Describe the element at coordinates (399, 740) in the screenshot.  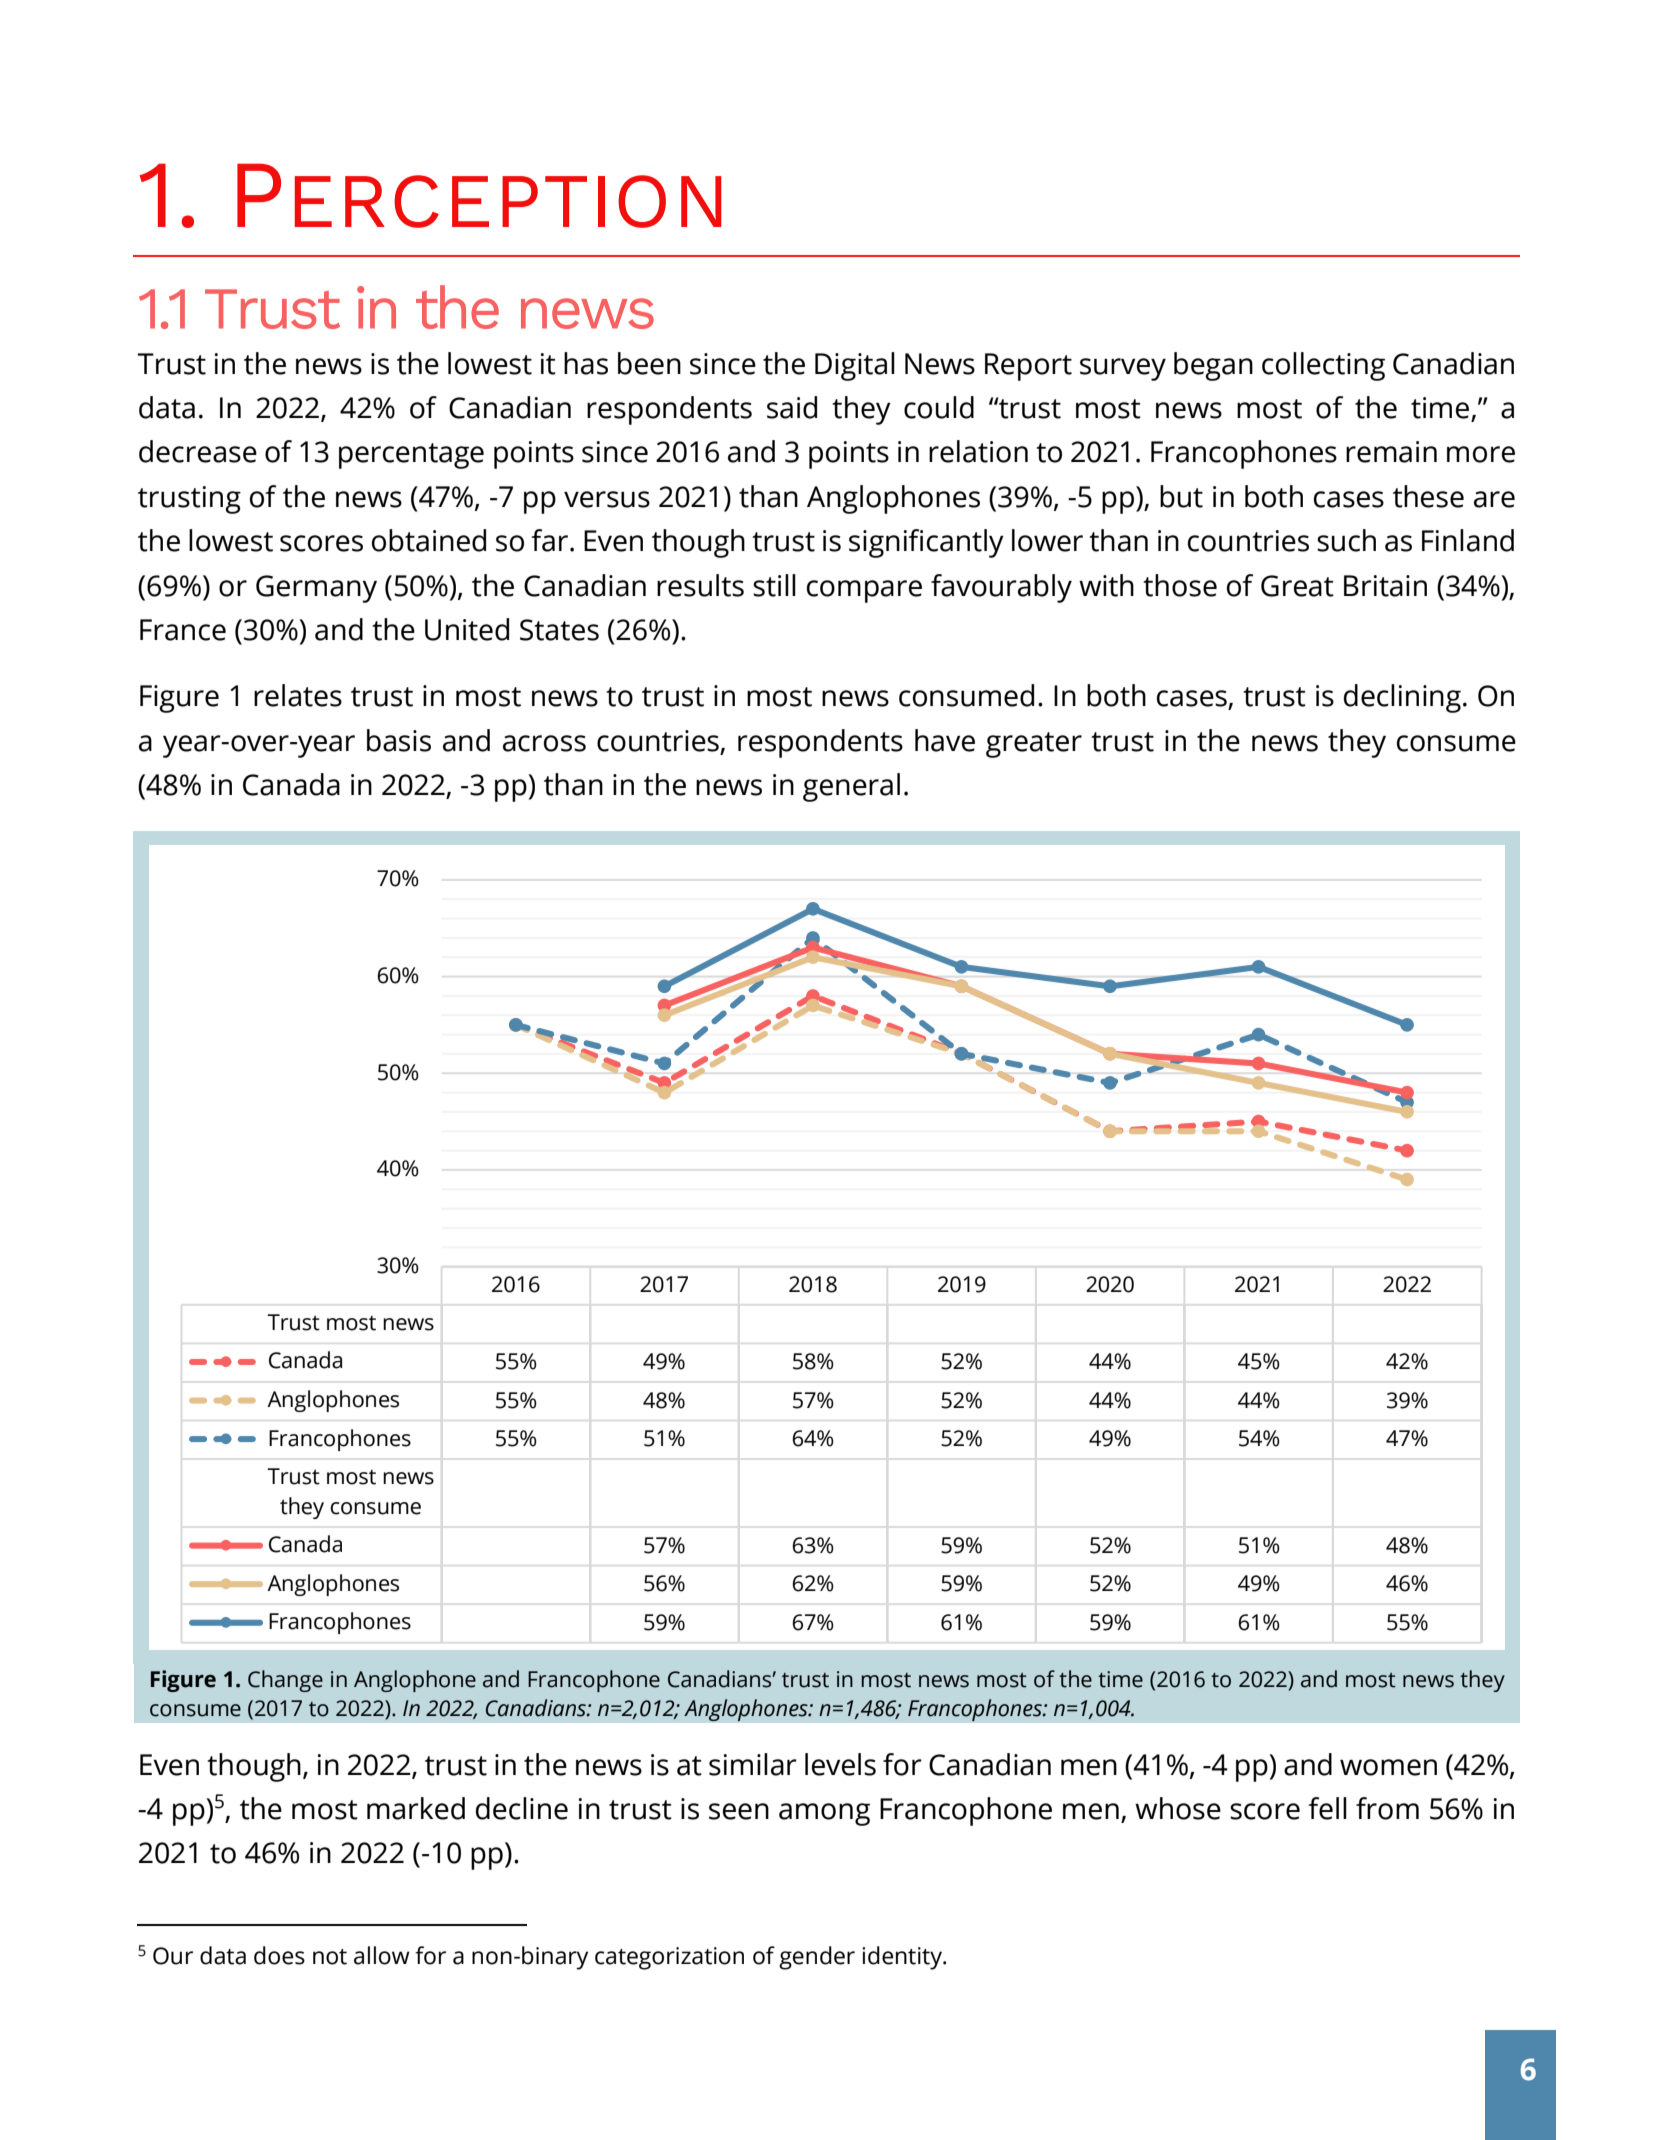
I see `basis` at that location.
